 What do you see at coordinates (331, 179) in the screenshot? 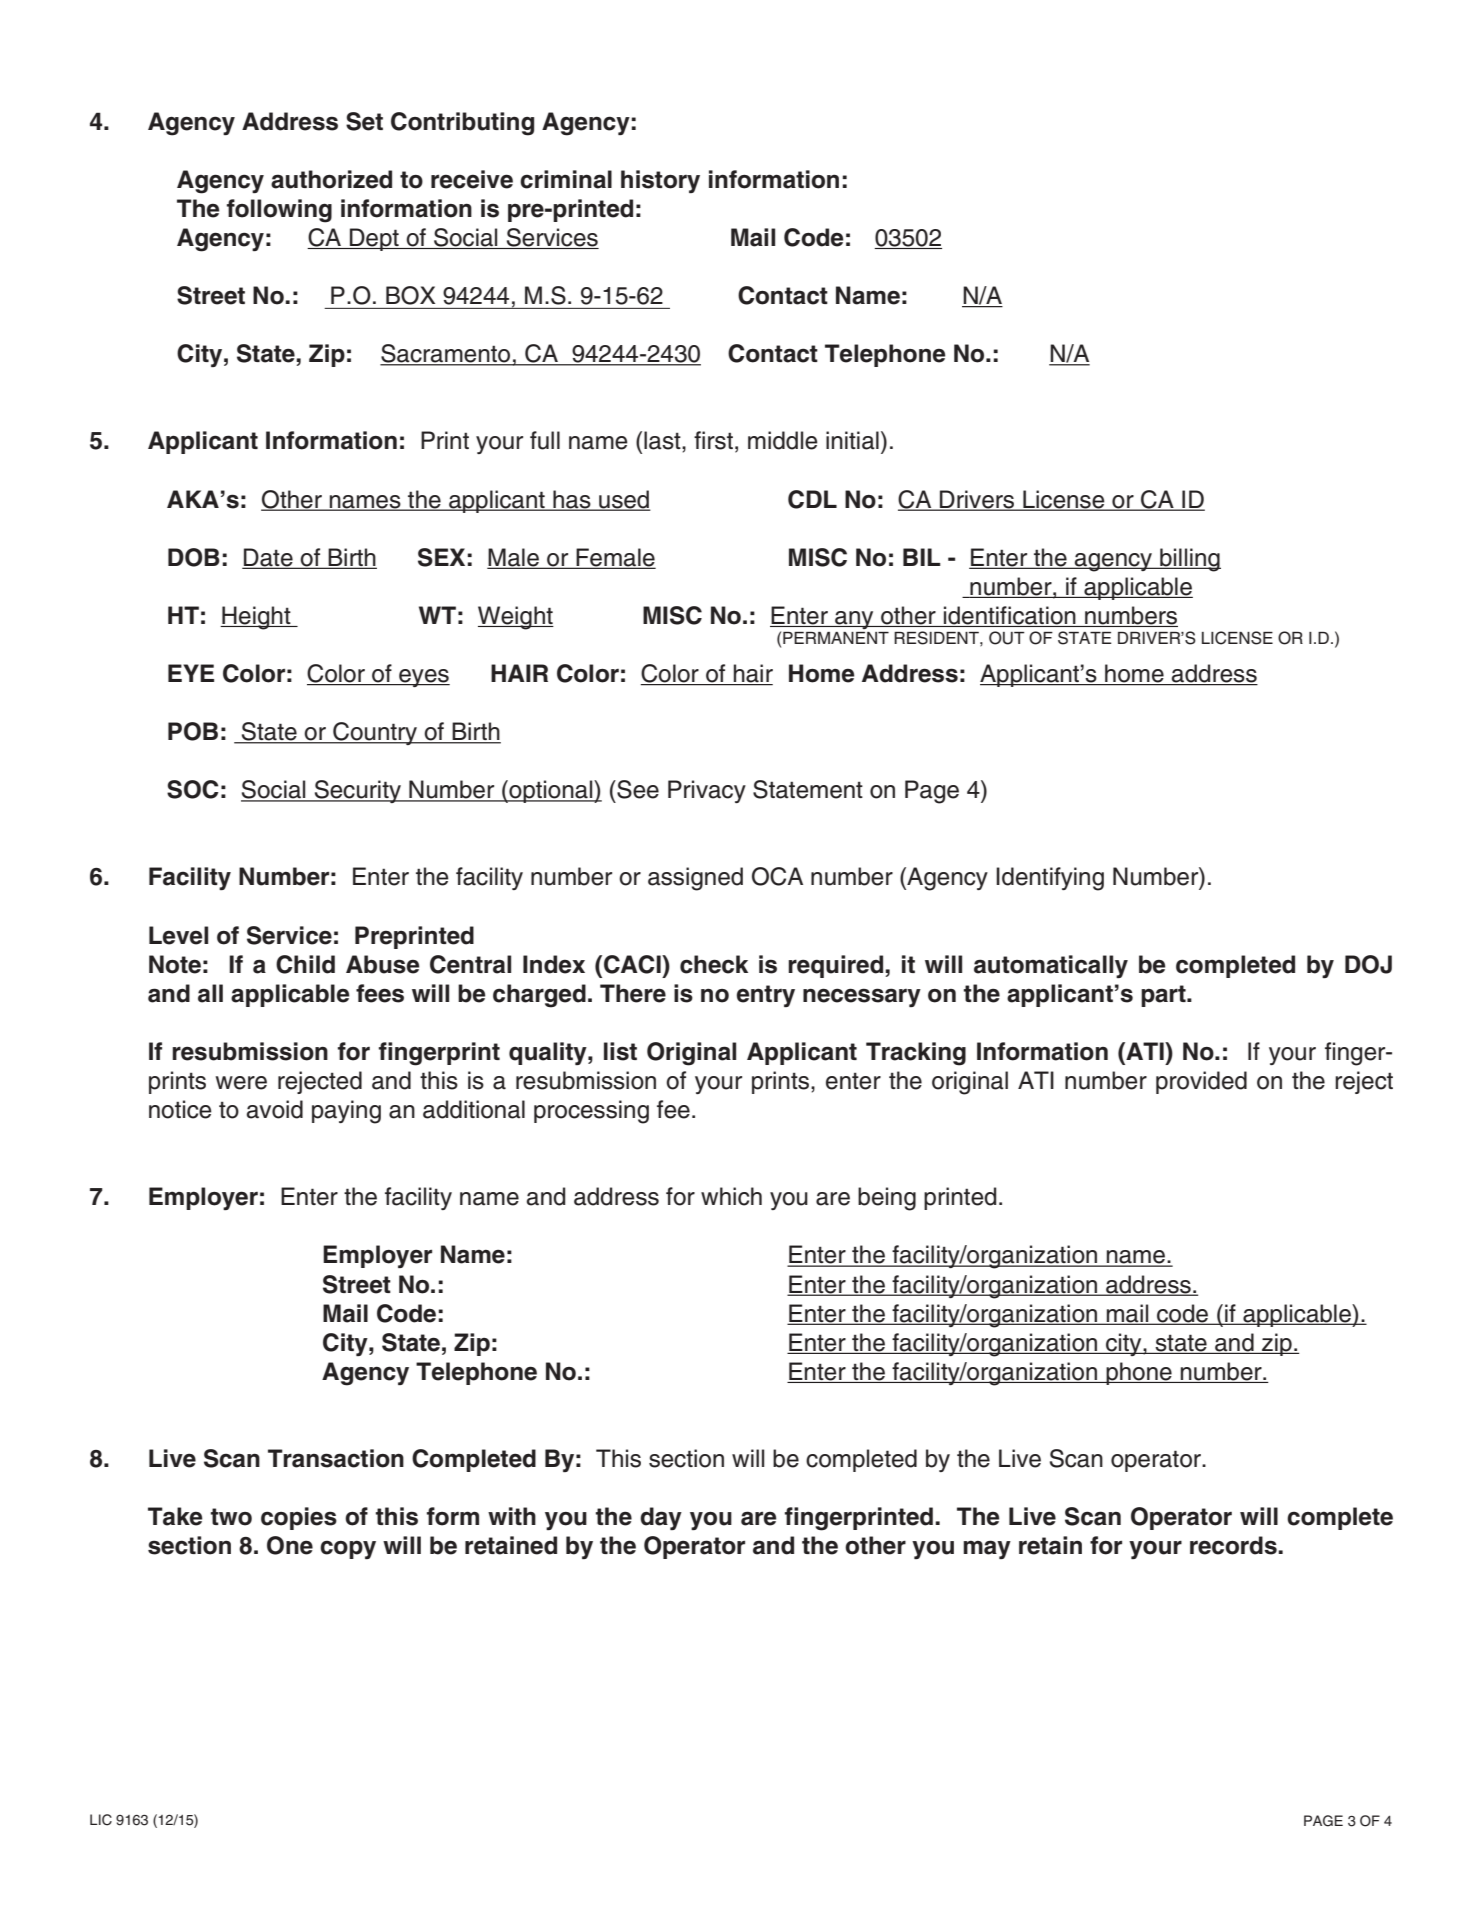
I see `authorized` at bounding box center [331, 179].
